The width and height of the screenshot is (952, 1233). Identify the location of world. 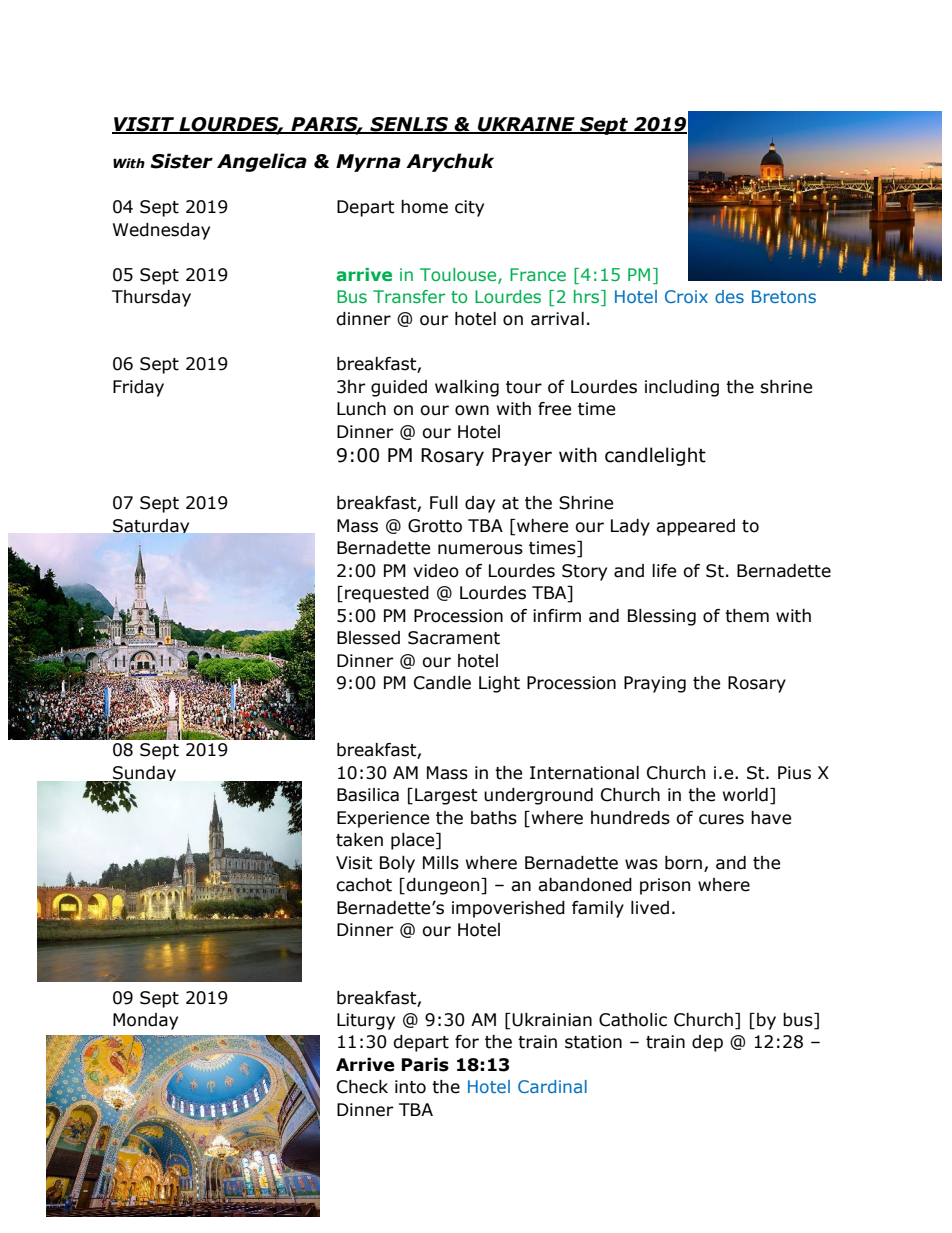
(745, 795).
